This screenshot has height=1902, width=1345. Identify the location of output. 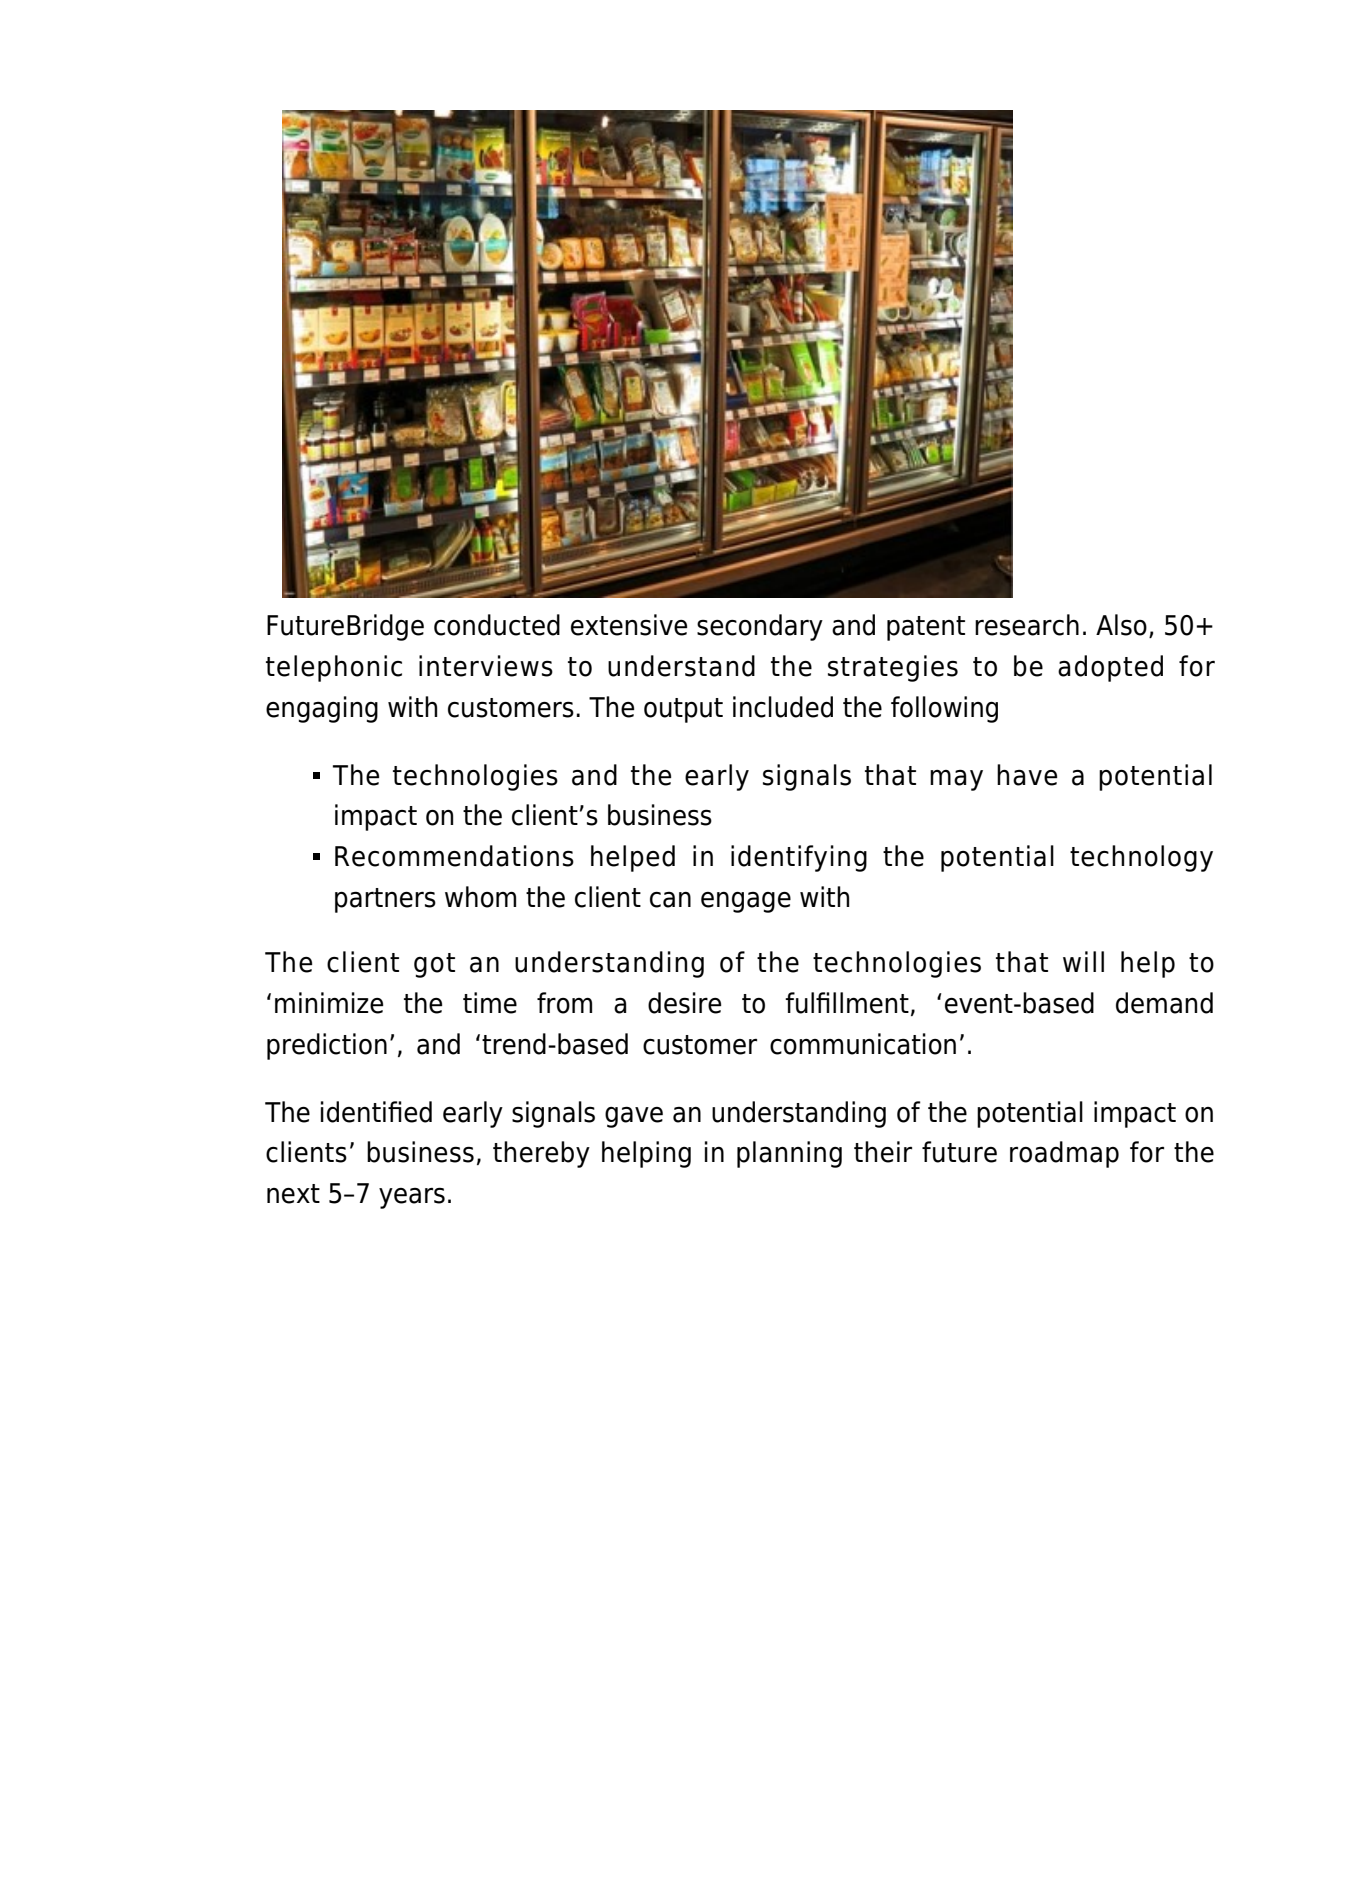
(683, 710).
